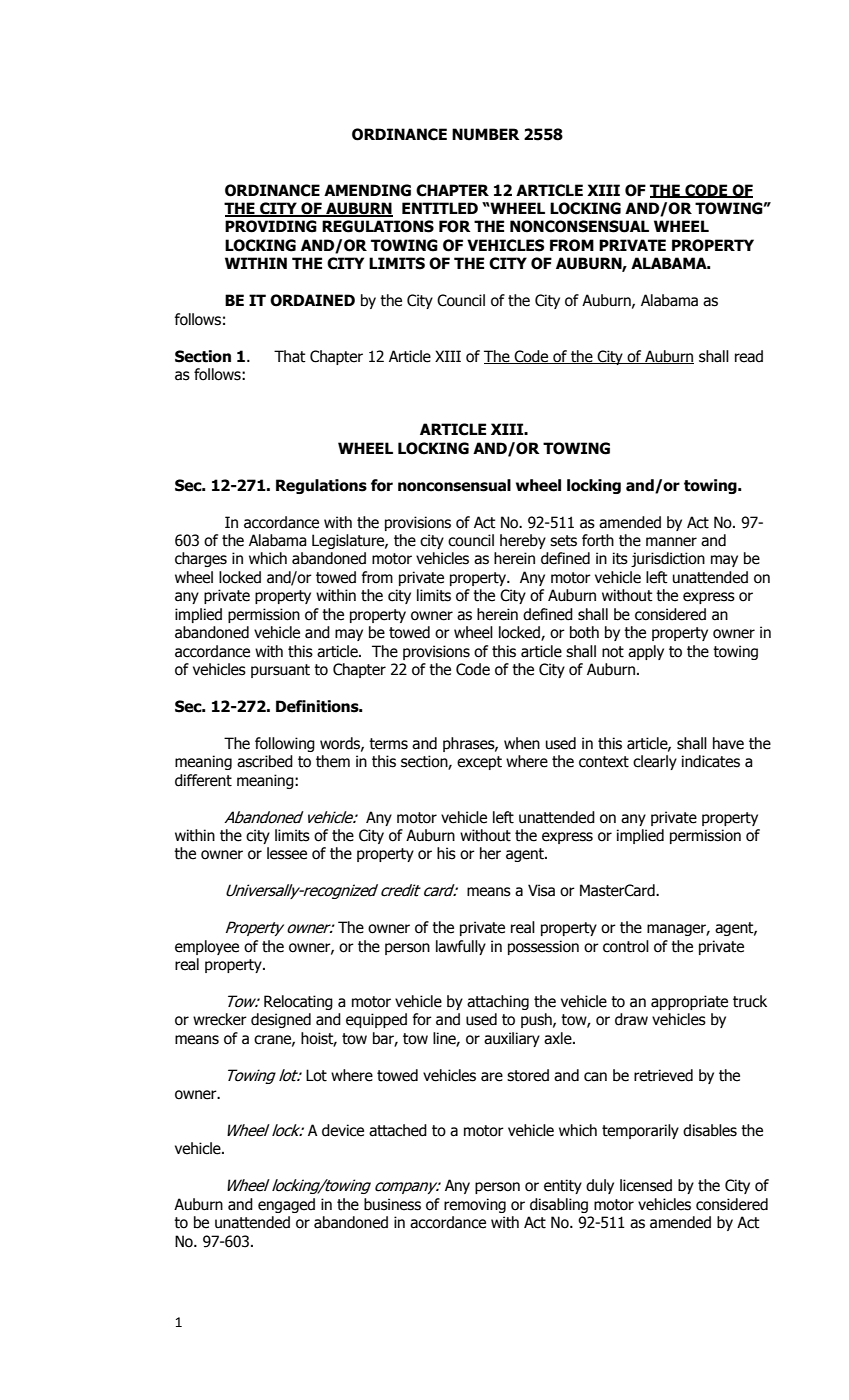 This image has width=849, height=1400. Describe the element at coordinates (207, 947) in the image. I see `employee` at that location.
